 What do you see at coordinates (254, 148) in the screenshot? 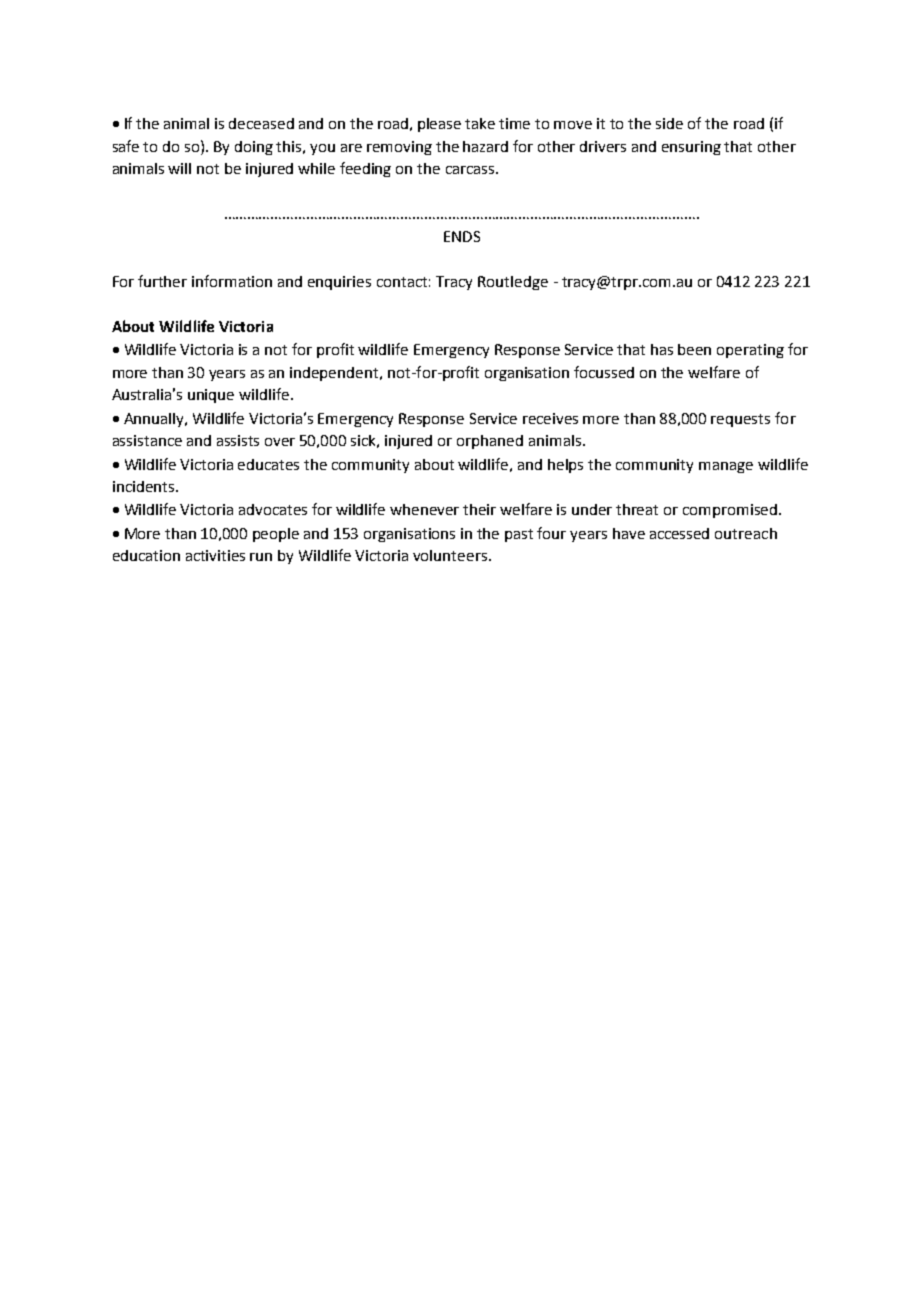
I see `doing` at bounding box center [254, 148].
